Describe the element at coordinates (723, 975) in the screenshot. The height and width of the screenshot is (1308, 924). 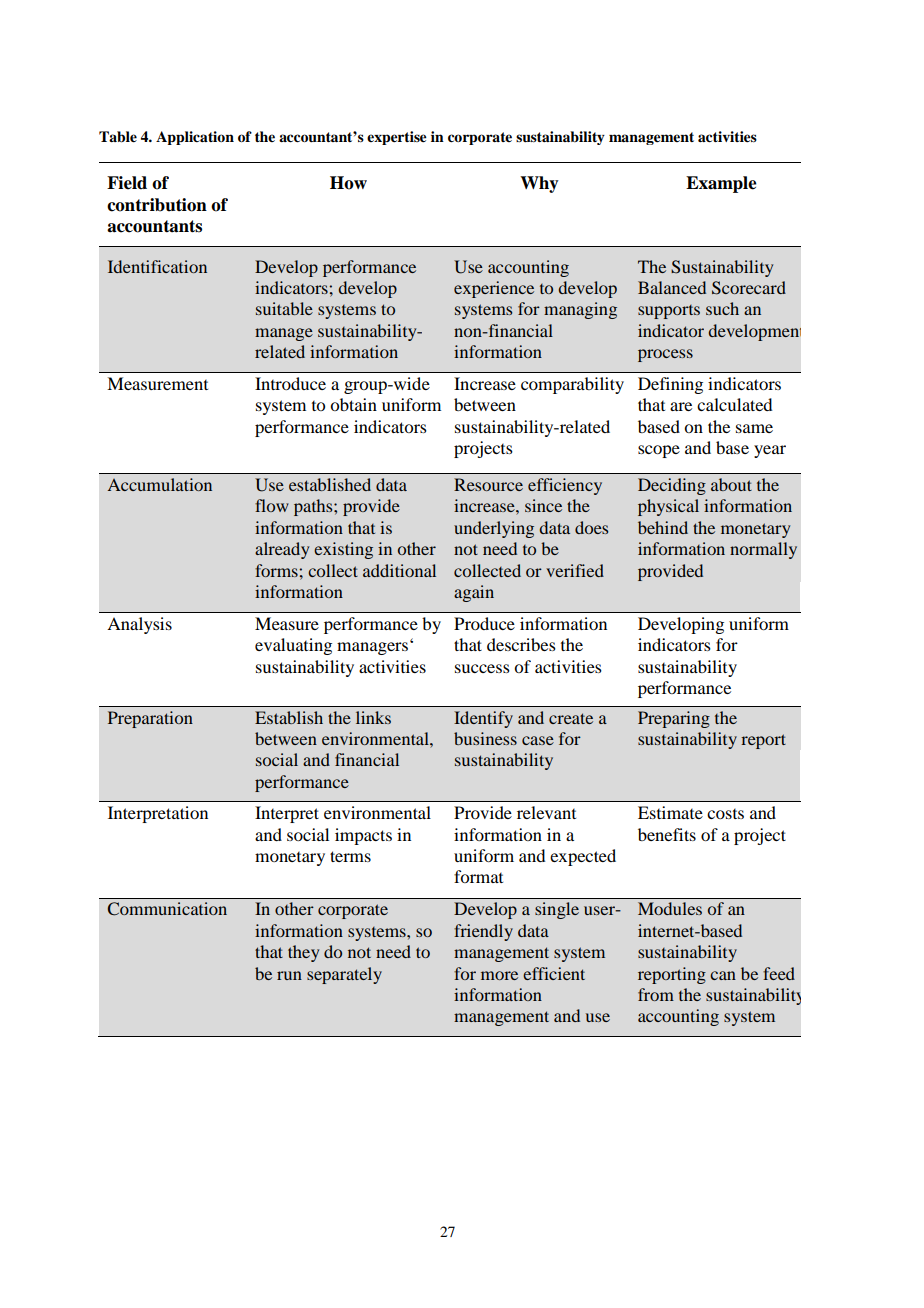
I see `can` at that location.
